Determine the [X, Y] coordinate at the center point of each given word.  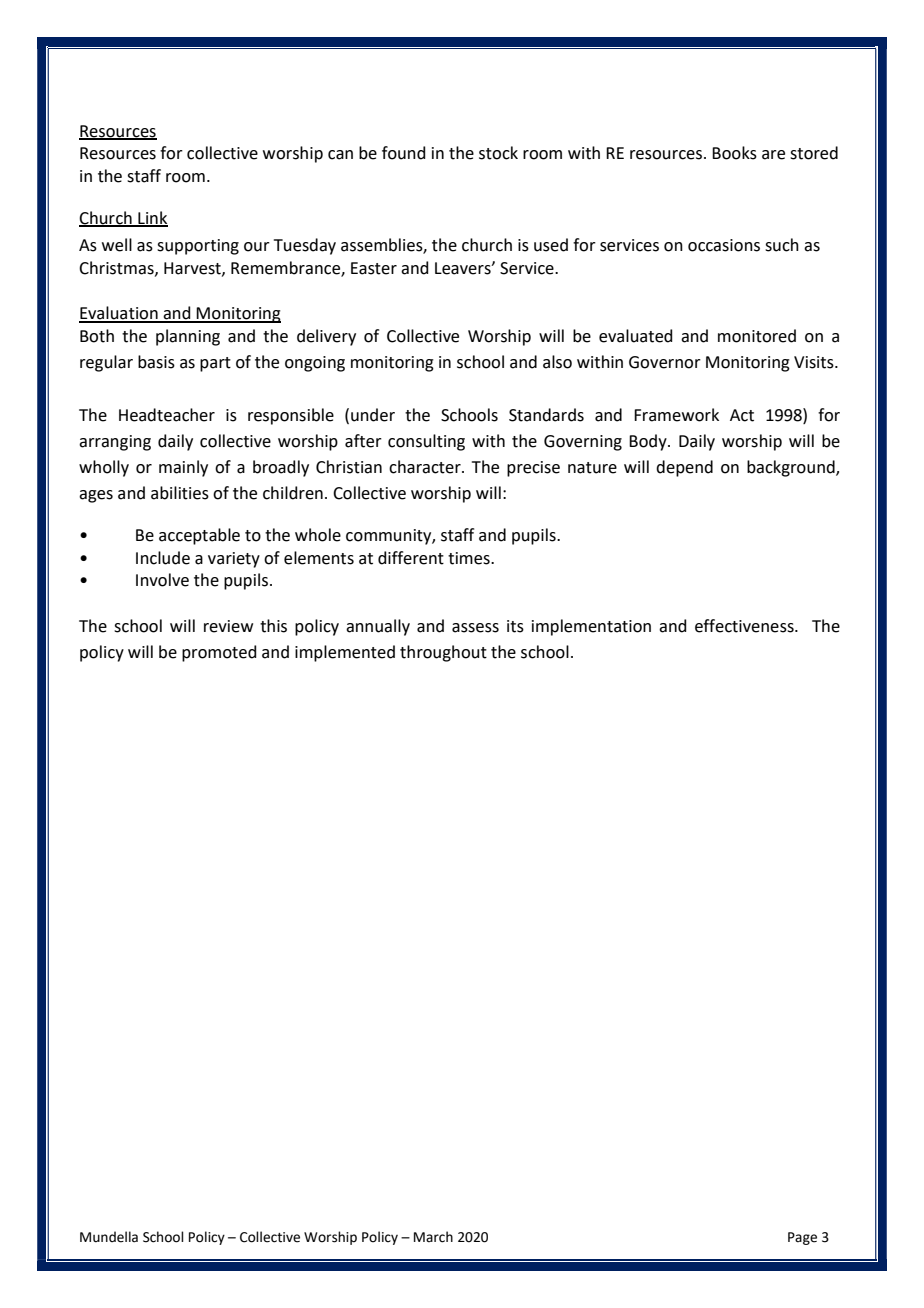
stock [498, 153]
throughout [443, 653]
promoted [219, 653]
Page [802, 1238]
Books [734, 153]
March [433, 1237]
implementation [591, 627]
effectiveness [745, 626]
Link [152, 218]
